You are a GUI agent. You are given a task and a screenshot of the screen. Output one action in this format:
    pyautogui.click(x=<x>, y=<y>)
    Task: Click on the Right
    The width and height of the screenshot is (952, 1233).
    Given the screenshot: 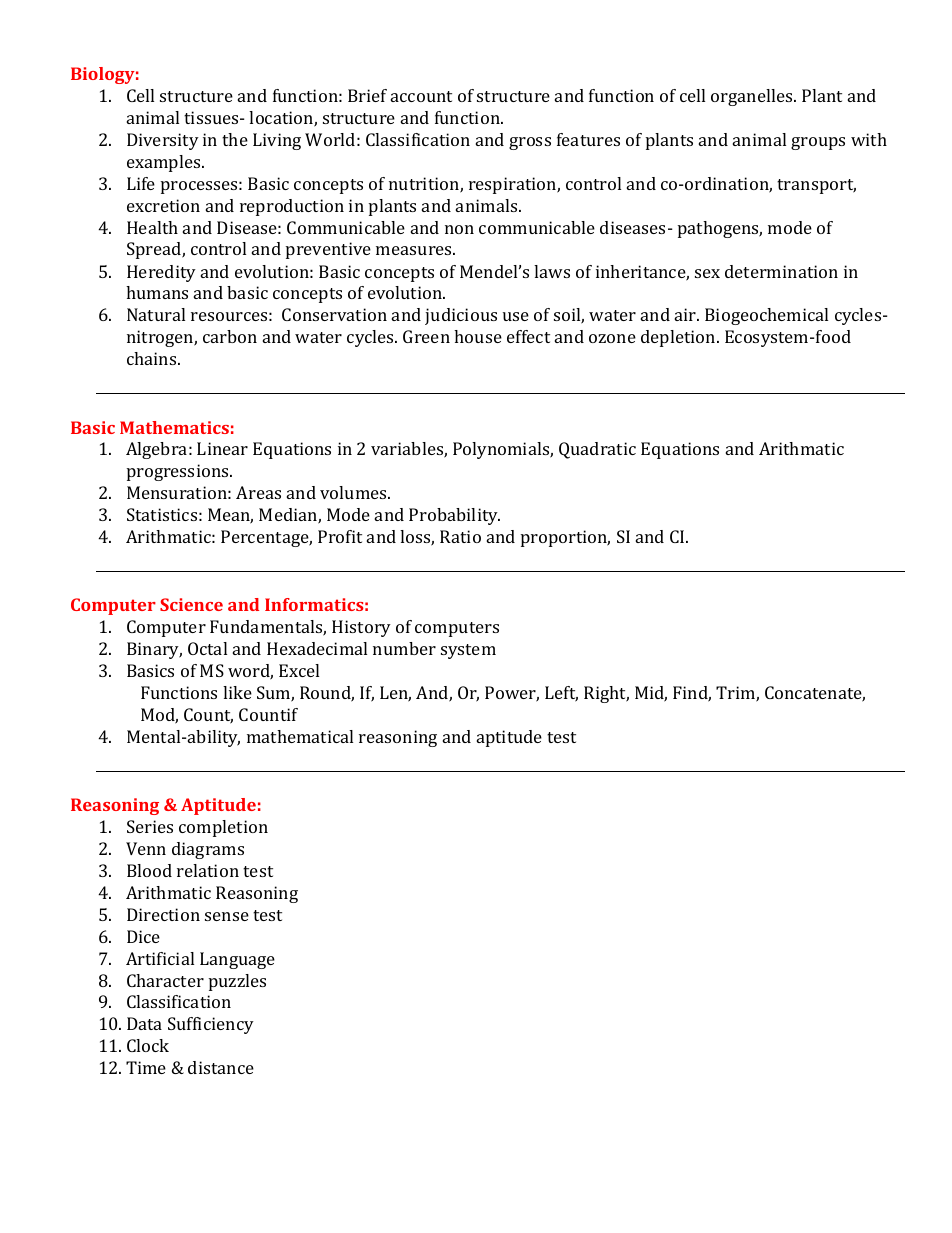 What is the action you would take?
    pyautogui.click(x=606, y=694)
